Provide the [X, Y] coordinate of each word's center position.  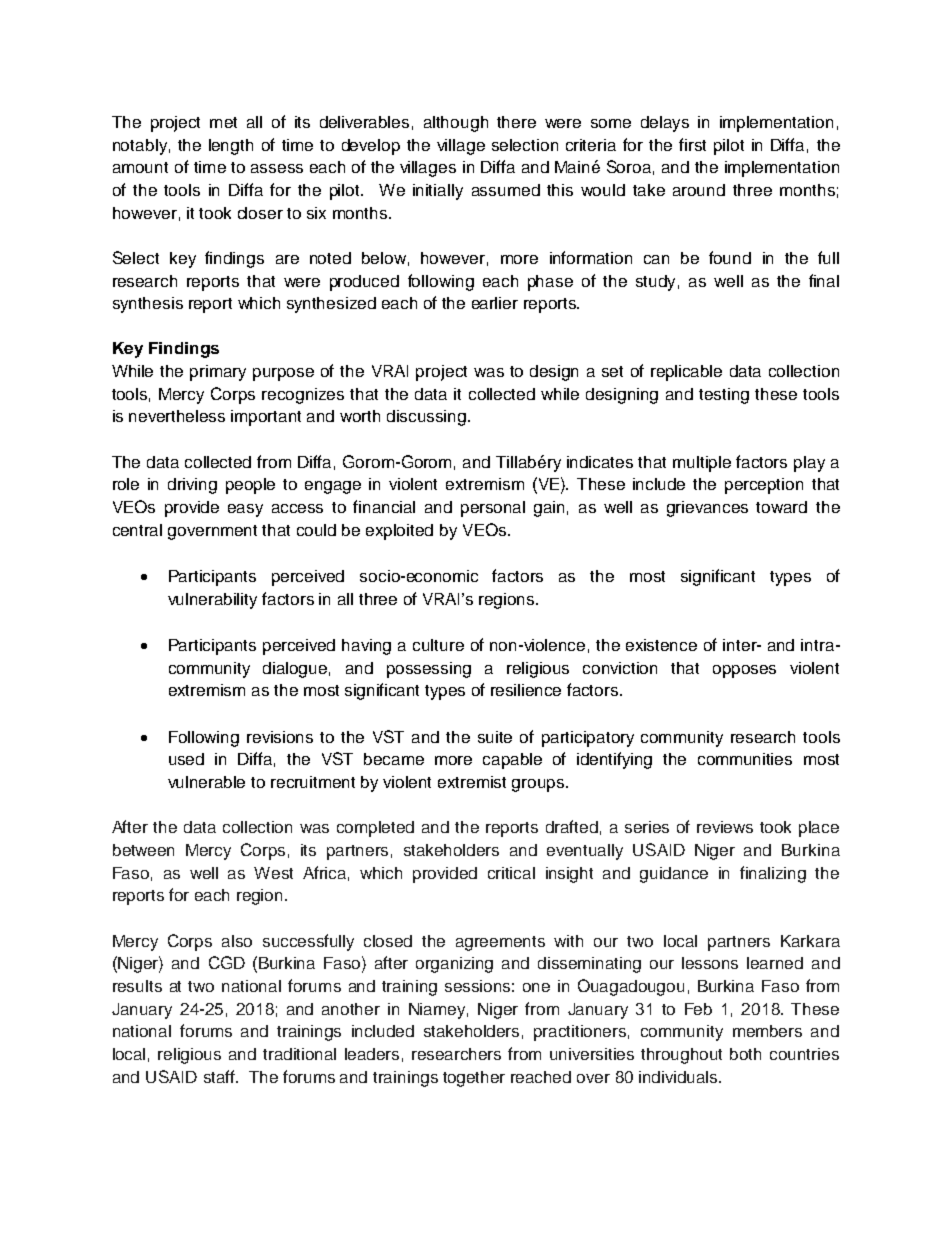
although [456, 124]
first [692, 144]
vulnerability [212, 601]
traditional [299, 1054]
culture [438, 645]
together [474, 1079]
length [231, 147]
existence [661, 645]
